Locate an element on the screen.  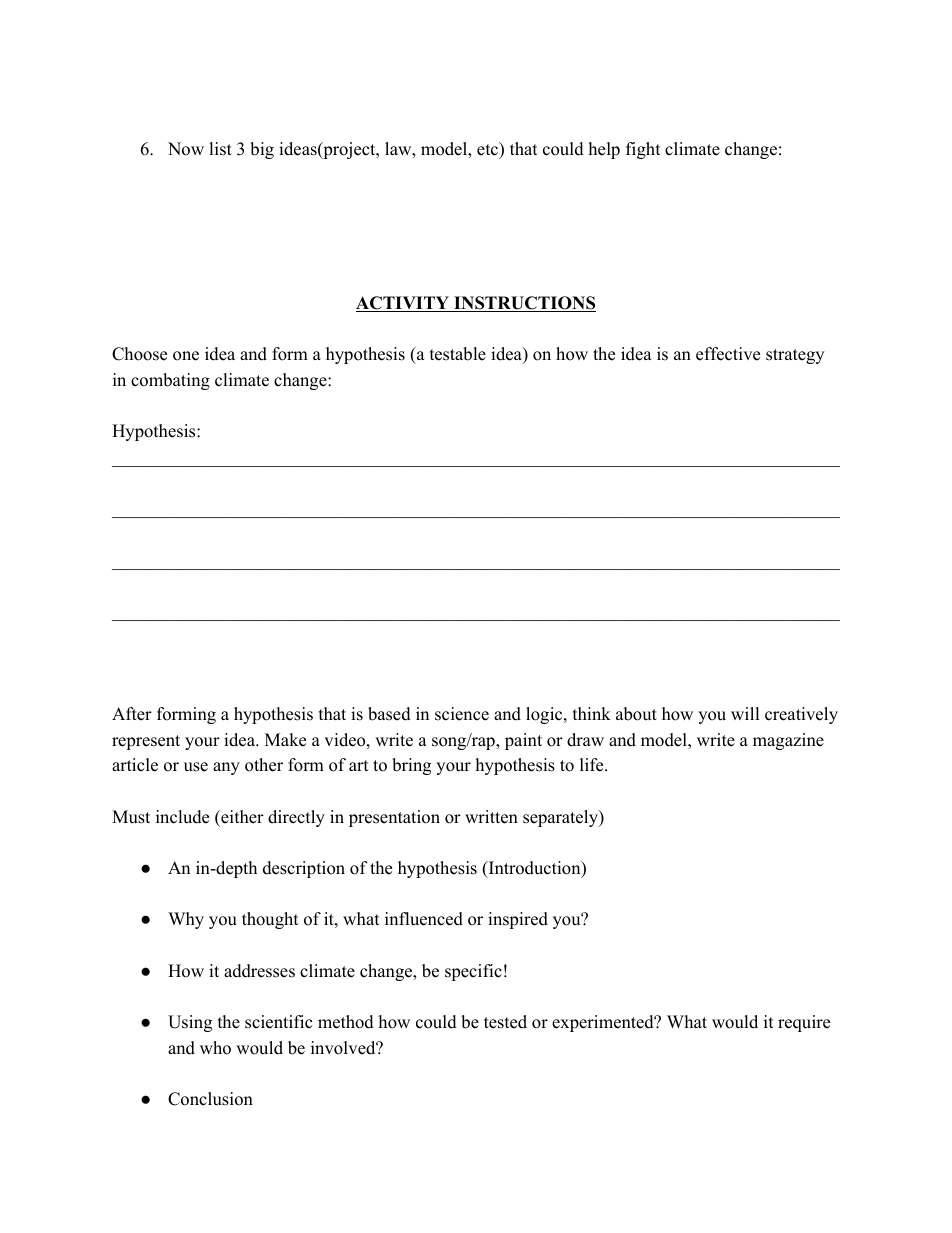
who is located at coordinates (215, 1048).
